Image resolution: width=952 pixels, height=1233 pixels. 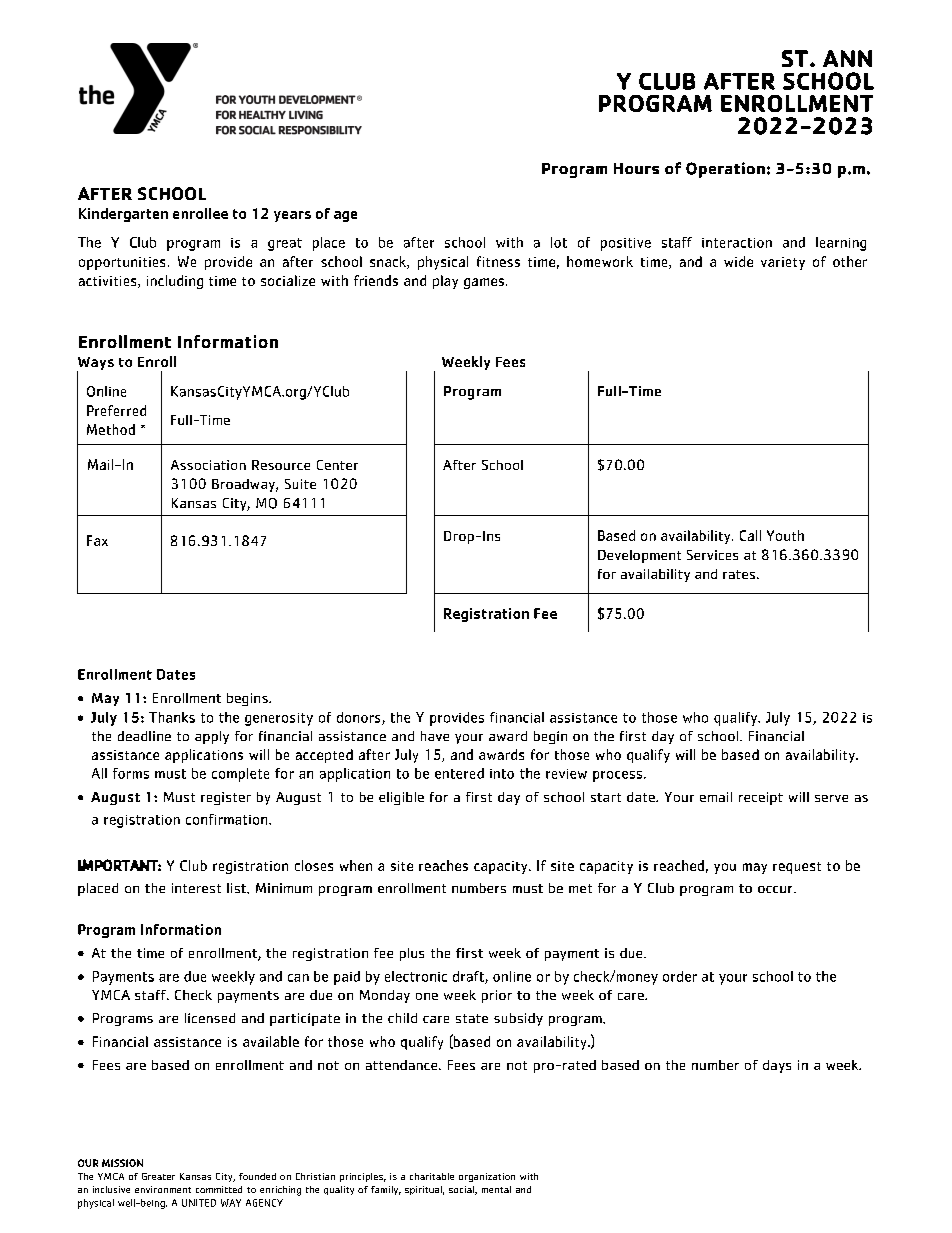 What do you see at coordinates (443, 865) in the screenshot?
I see `reaches` at bounding box center [443, 865].
